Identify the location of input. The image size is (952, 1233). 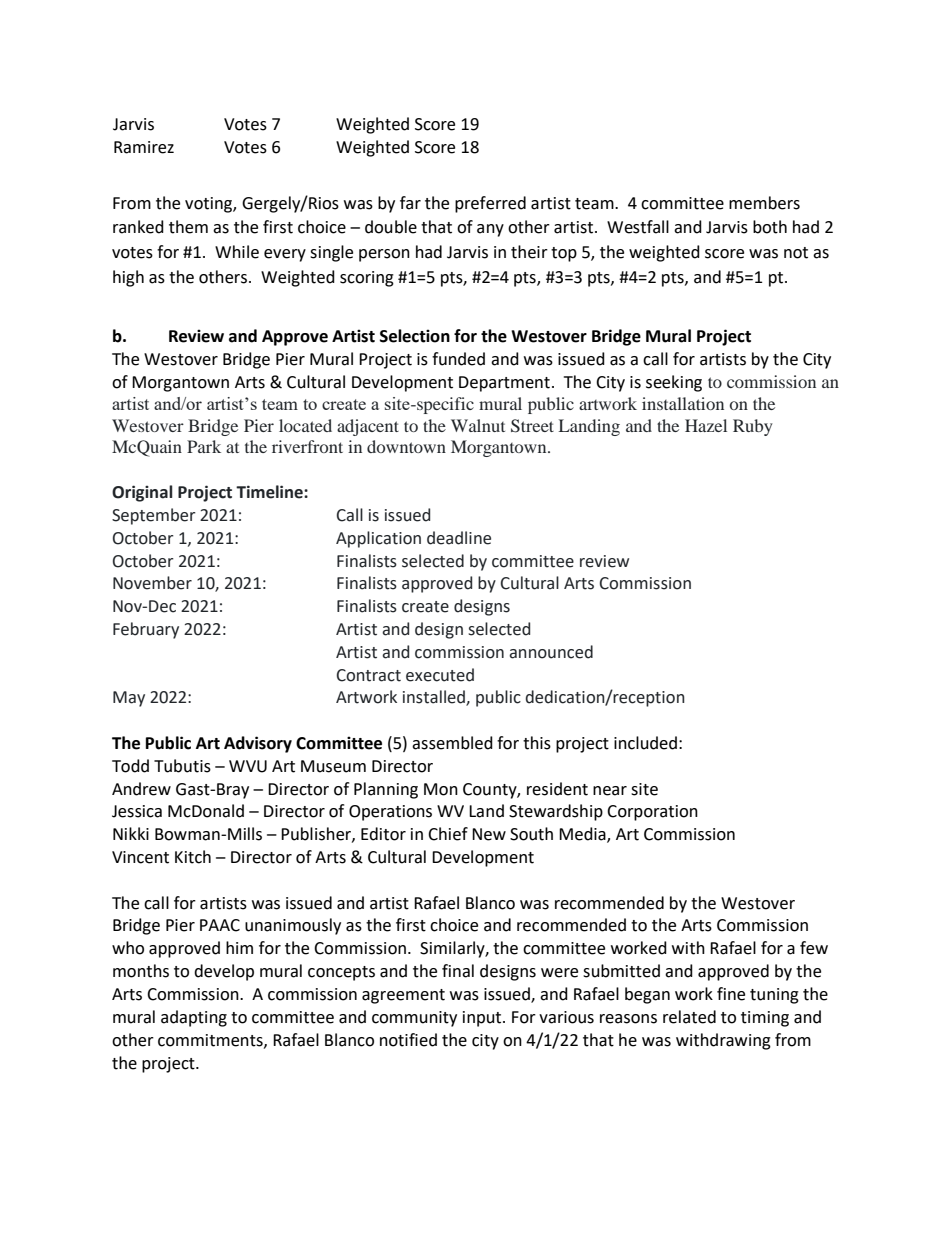
(483, 1019).
